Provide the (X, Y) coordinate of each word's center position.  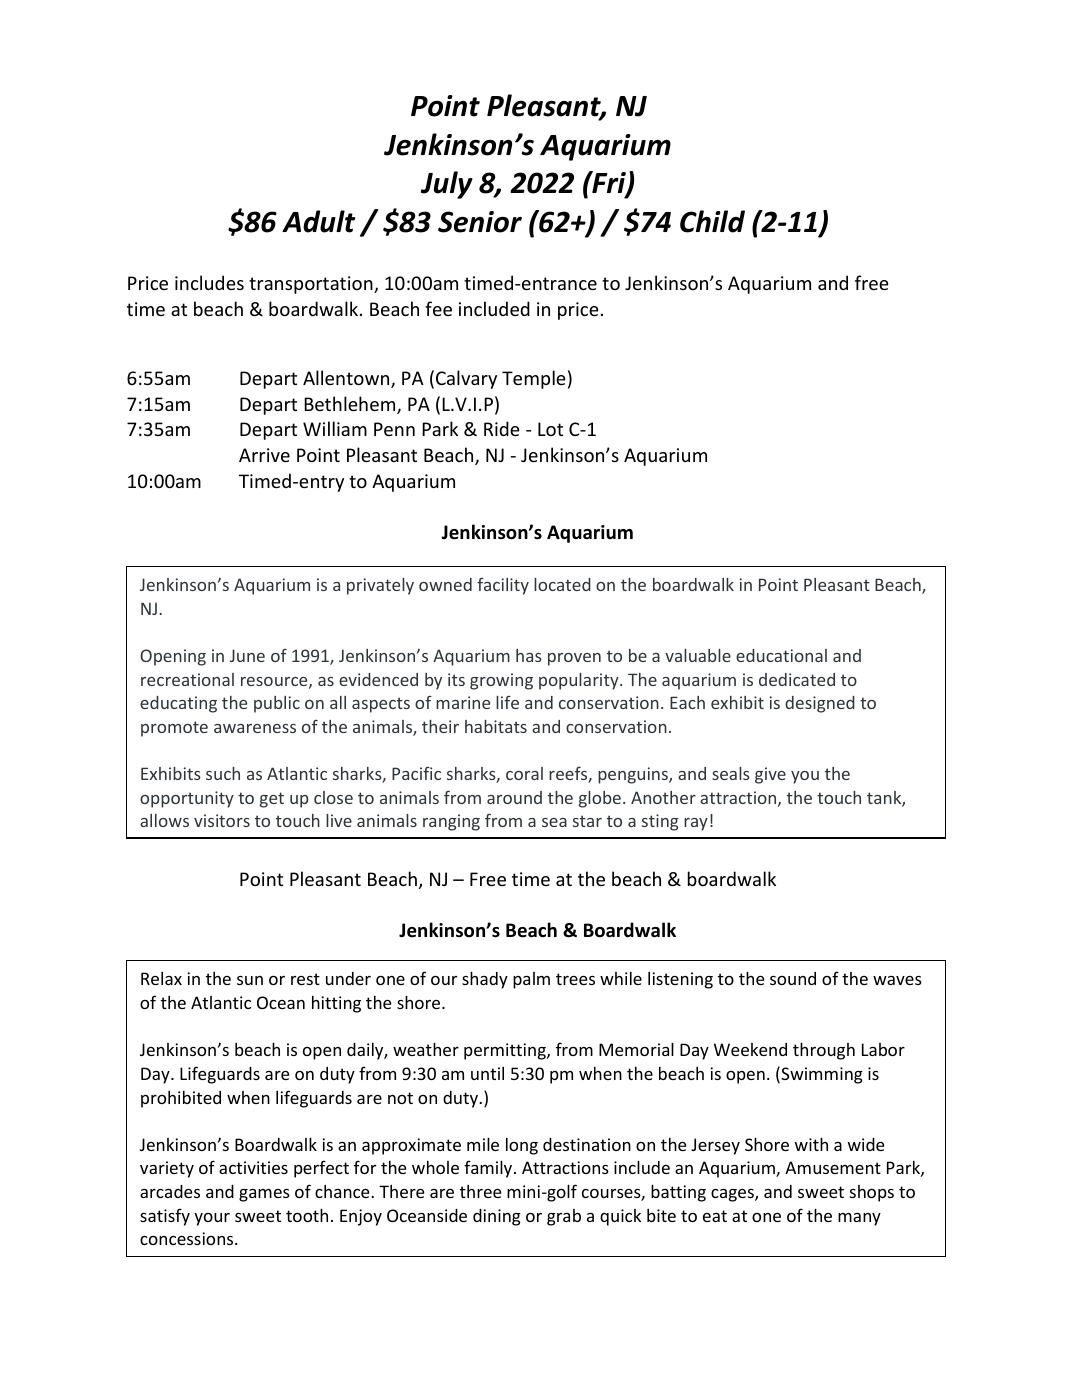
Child (712, 221)
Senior (480, 222)
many (859, 1219)
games (264, 1195)
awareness (255, 728)
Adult (318, 221)
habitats (496, 726)
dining (497, 1217)
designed (820, 704)
